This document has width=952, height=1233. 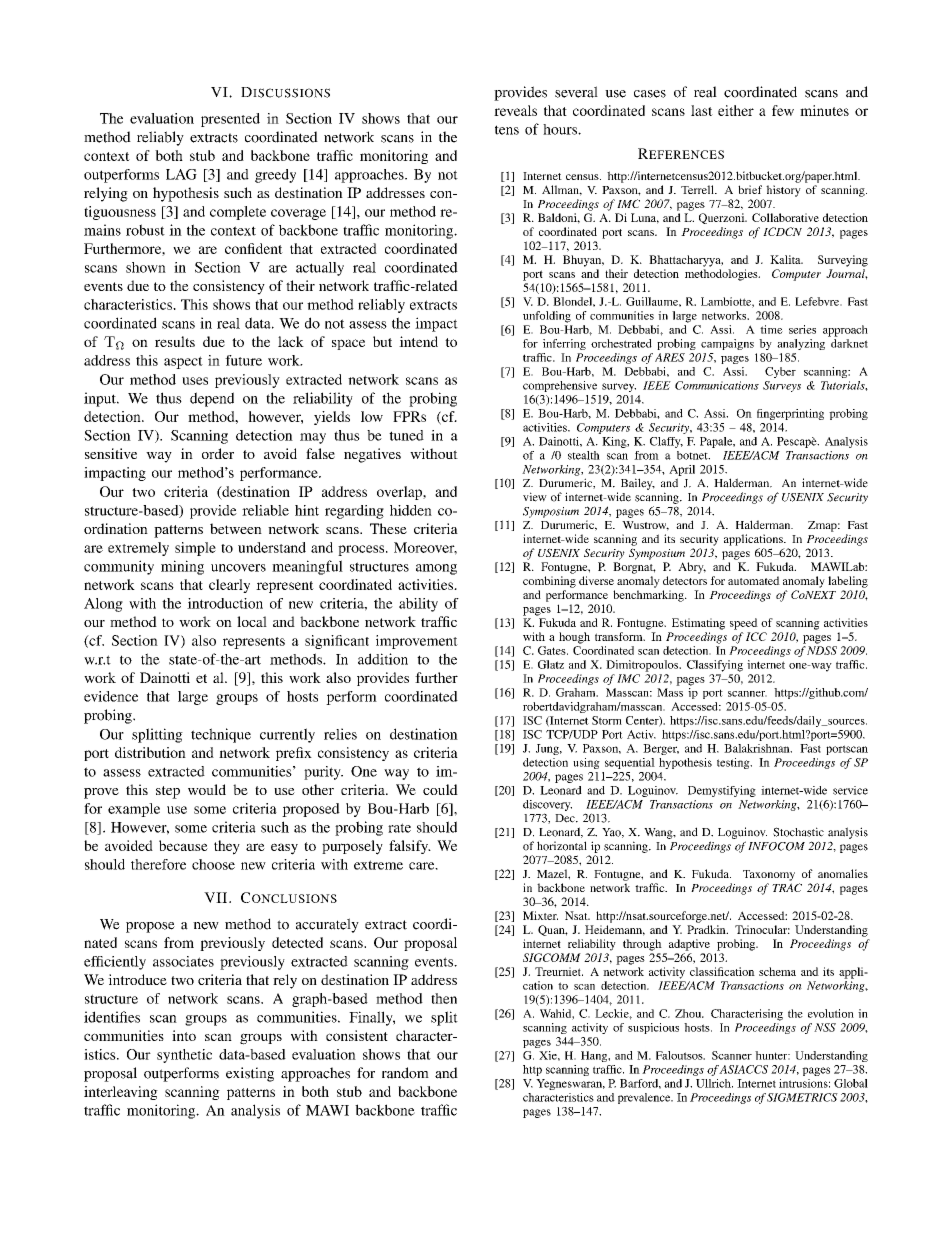 I want to click on intend, so click(x=418, y=341).
